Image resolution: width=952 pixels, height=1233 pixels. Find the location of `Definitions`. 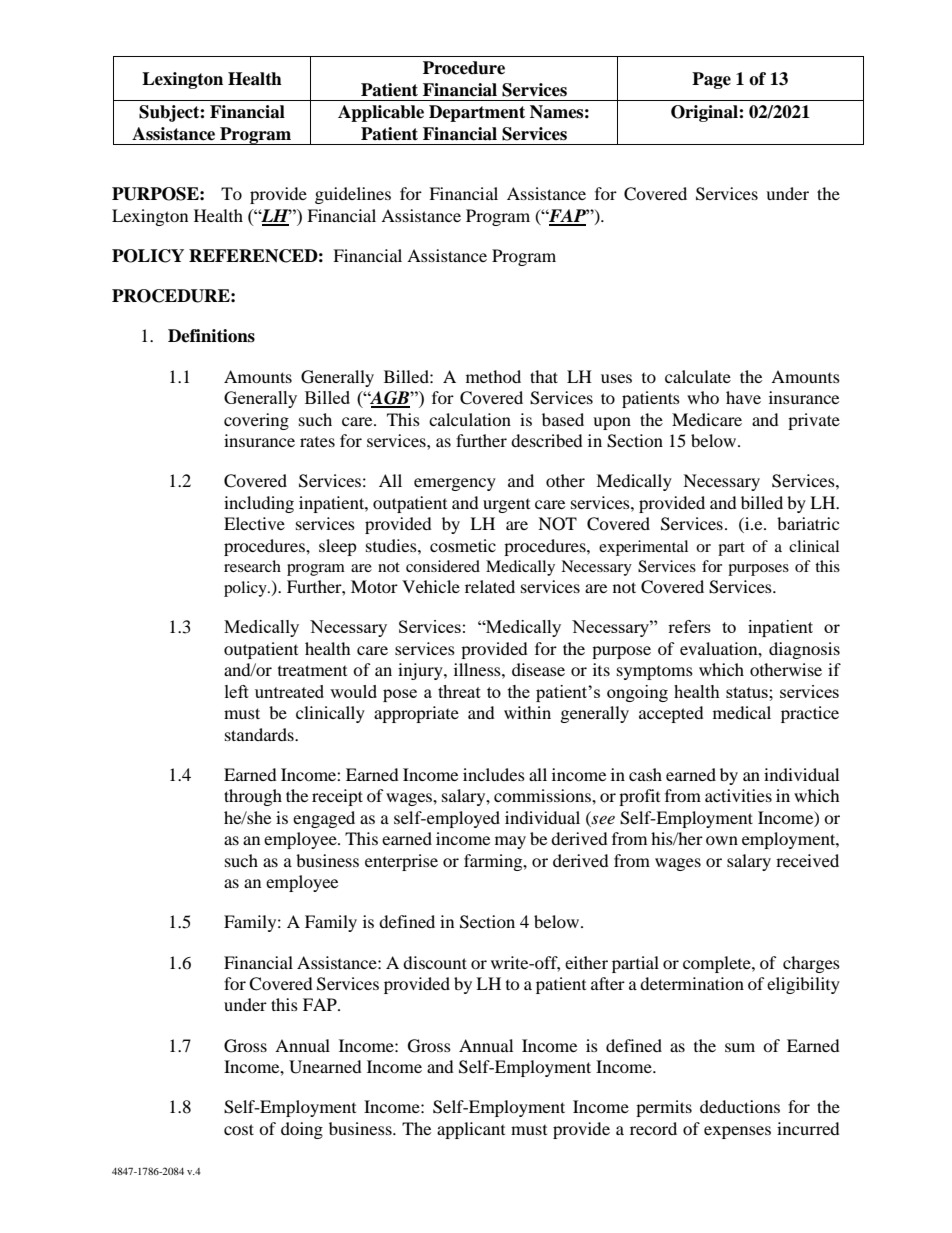

Definitions is located at coordinates (211, 336).
